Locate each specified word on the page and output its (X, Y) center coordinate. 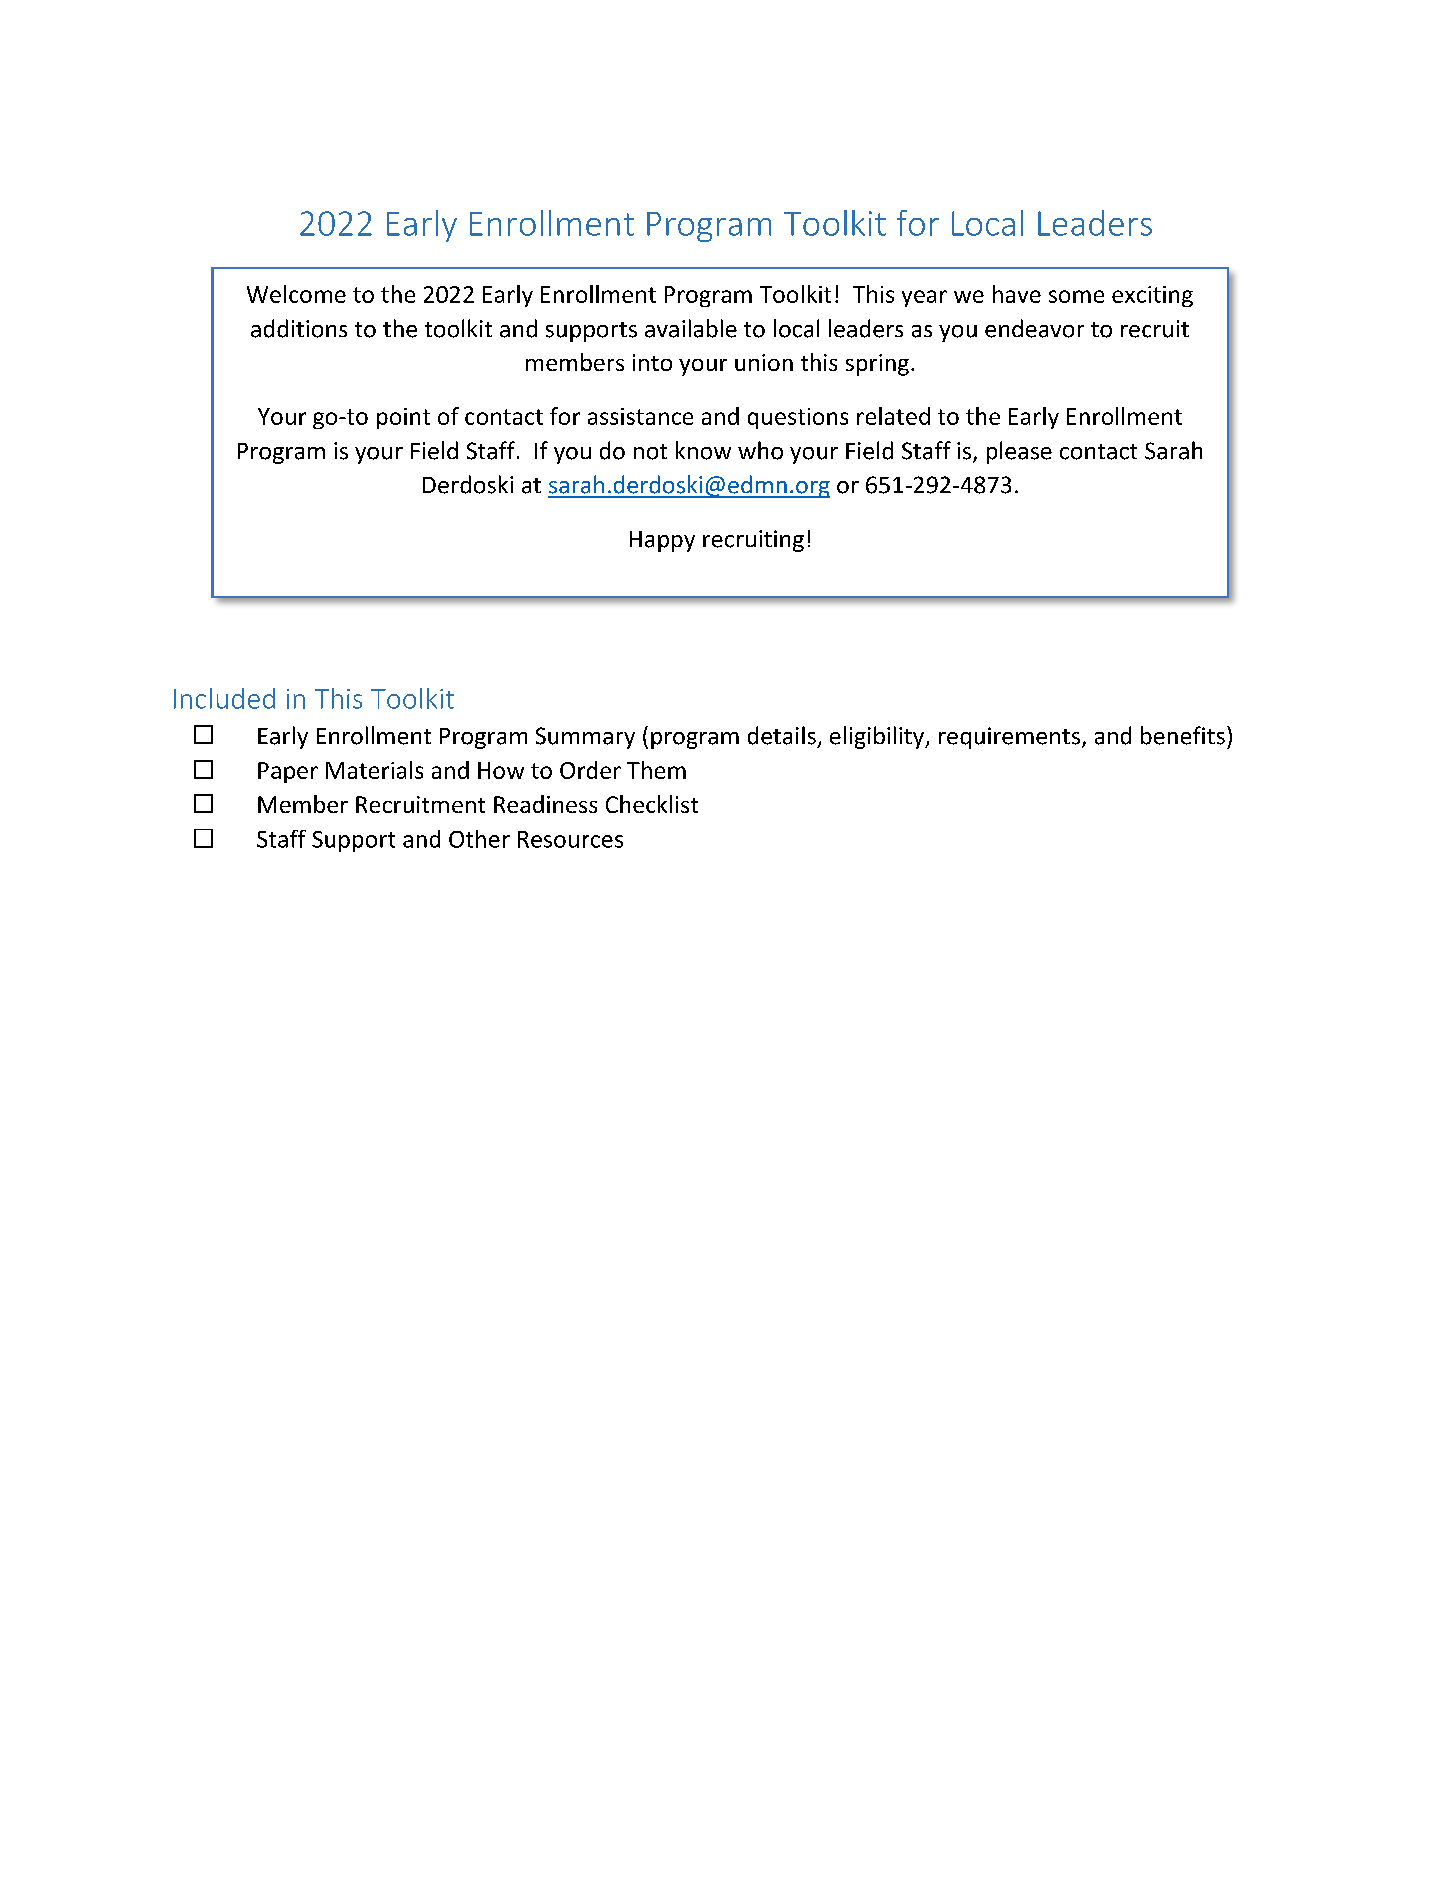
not (650, 452)
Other (479, 839)
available (691, 328)
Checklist (652, 804)
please (1019, 452)
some (1076, 296)
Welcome (296, 294)
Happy (662, 541)
